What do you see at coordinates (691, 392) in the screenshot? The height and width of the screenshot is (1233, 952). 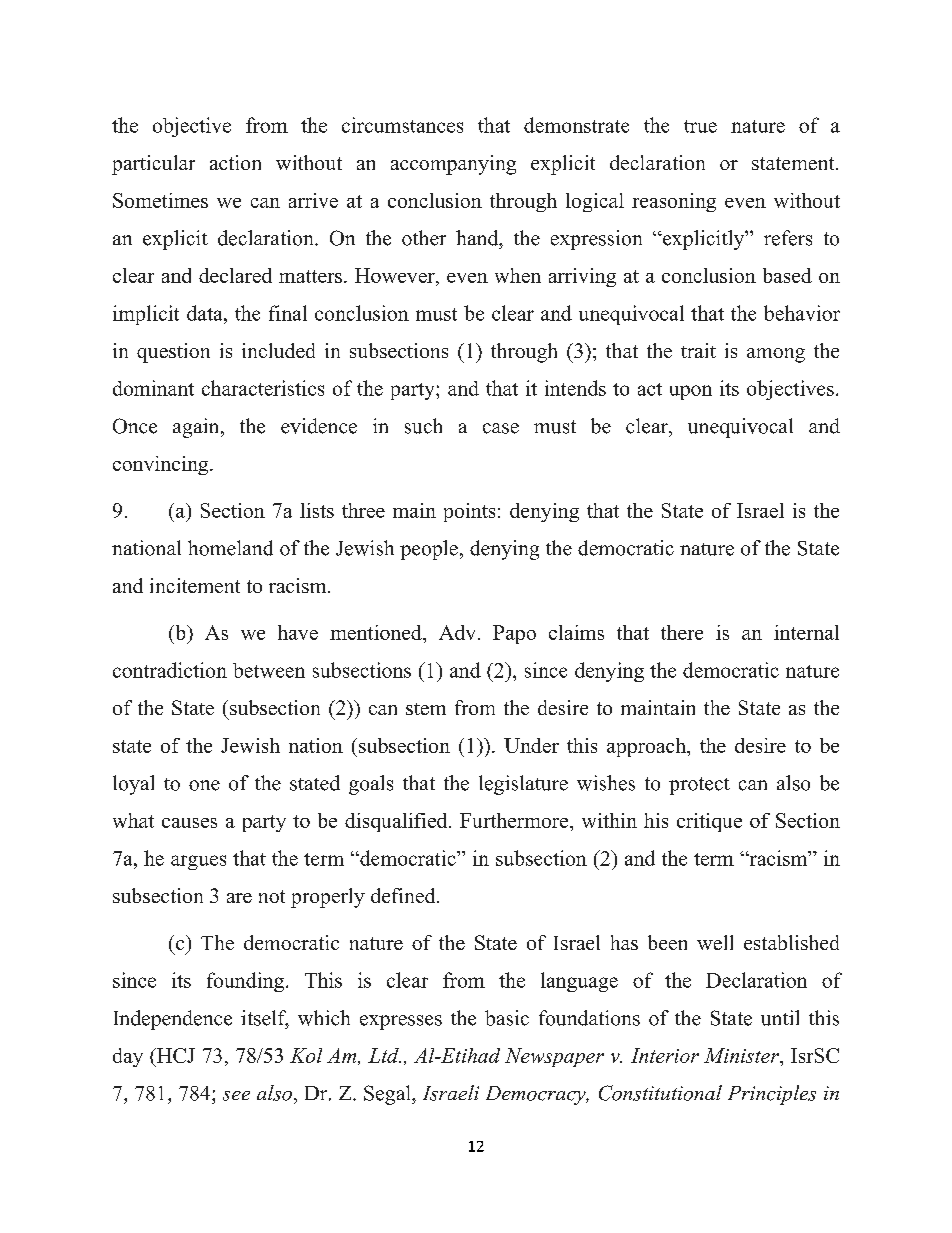 I see `upon` at bounding box center [691, 392].
